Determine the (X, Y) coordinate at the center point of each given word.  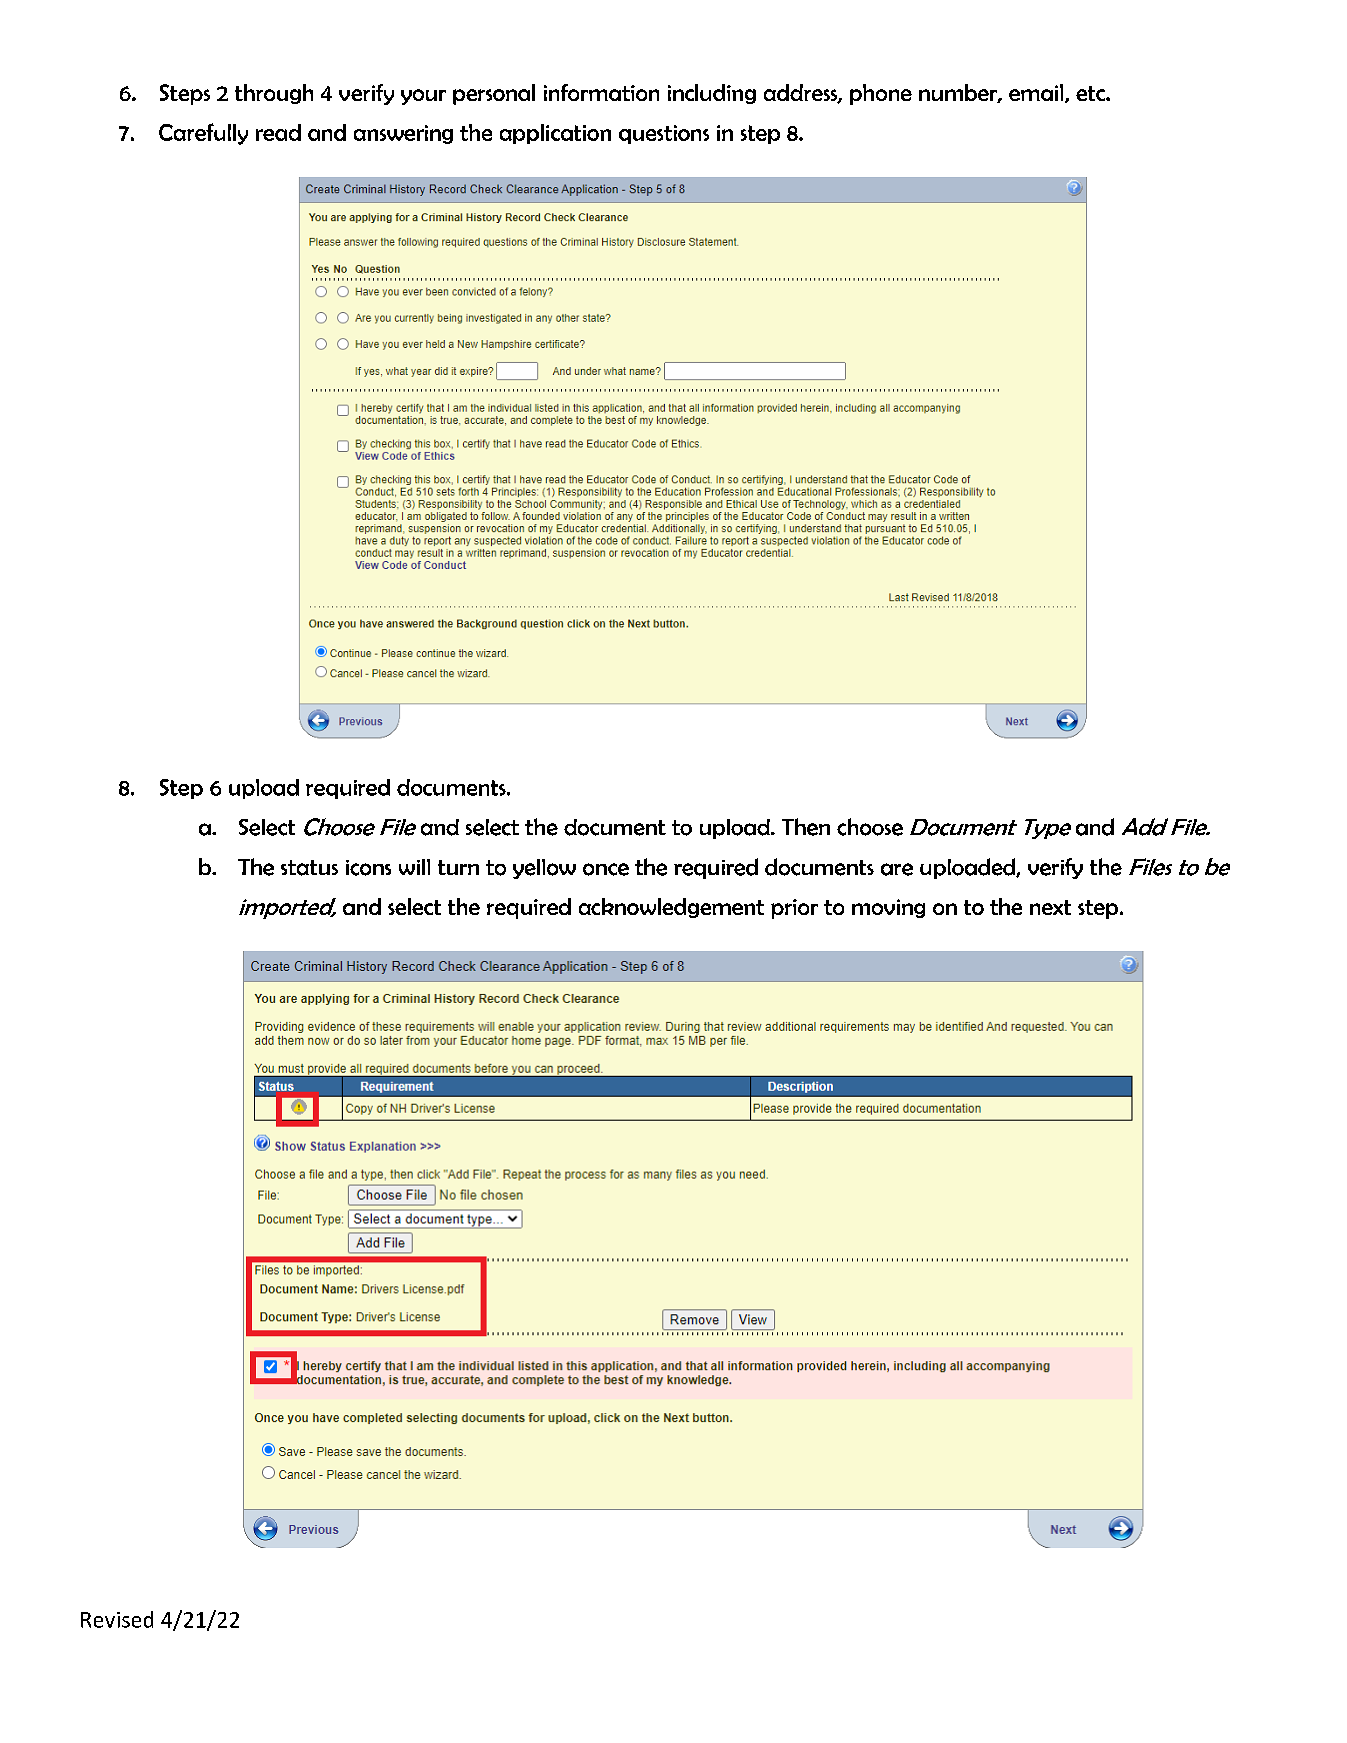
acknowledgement (671, 908)
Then (806, 827)
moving (888, 908)
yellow (544, 869)
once (606, 869)
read (278, 132)
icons (368, 868)
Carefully (203, 134)
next (1050, 907)
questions (664, 134)
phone (881, 94)
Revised (117, 1619)
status (309, 868)
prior (794, 909)
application (555, 134)
